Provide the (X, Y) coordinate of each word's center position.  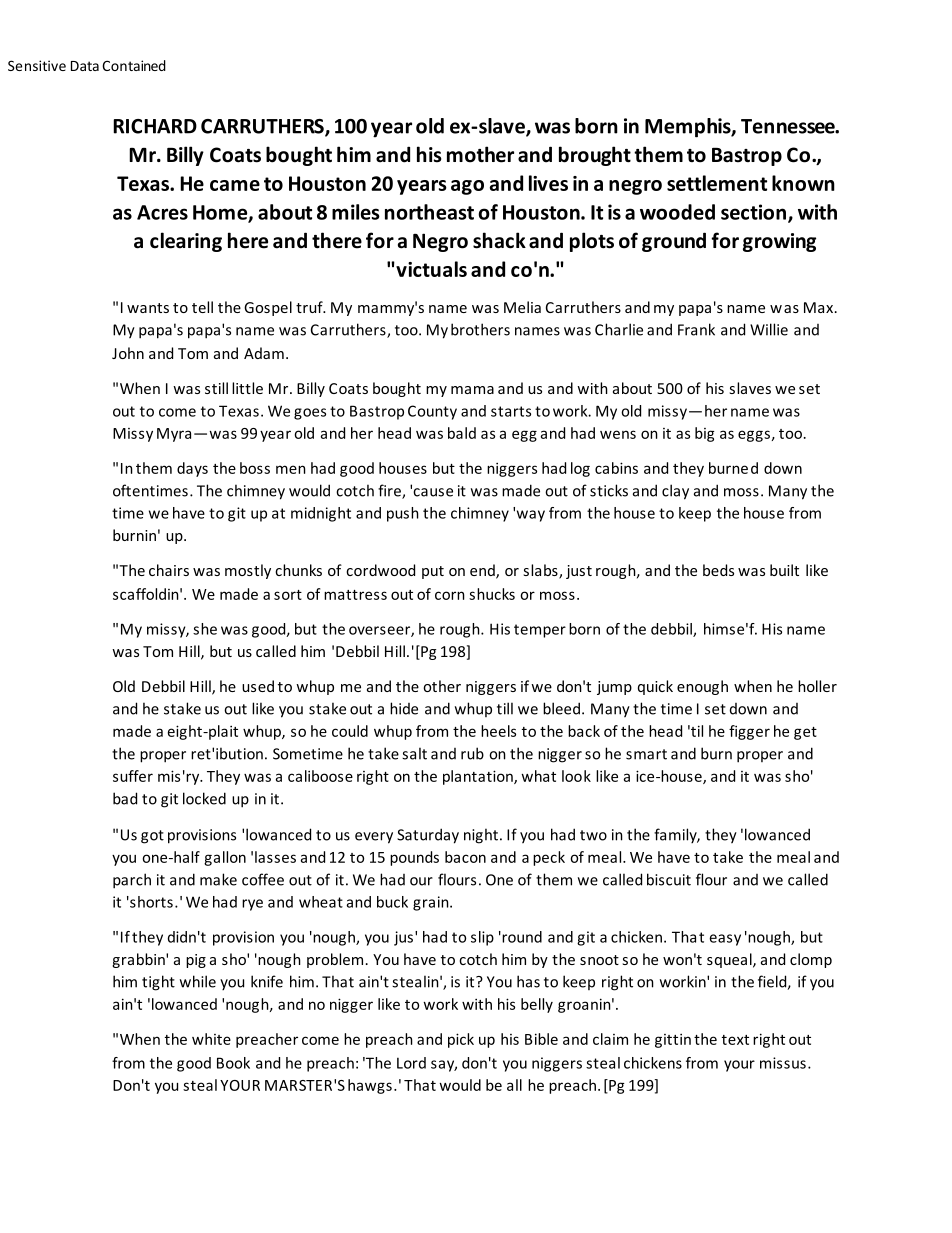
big (705, 434)
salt (414, 753)
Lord (411, 1063)
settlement (717, 183)
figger (749, 732)
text (735, 1040)
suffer (133, 776)
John (128, 353)
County (432, 412)
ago (467, 187)
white (211, 1039)
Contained (134, 65)
